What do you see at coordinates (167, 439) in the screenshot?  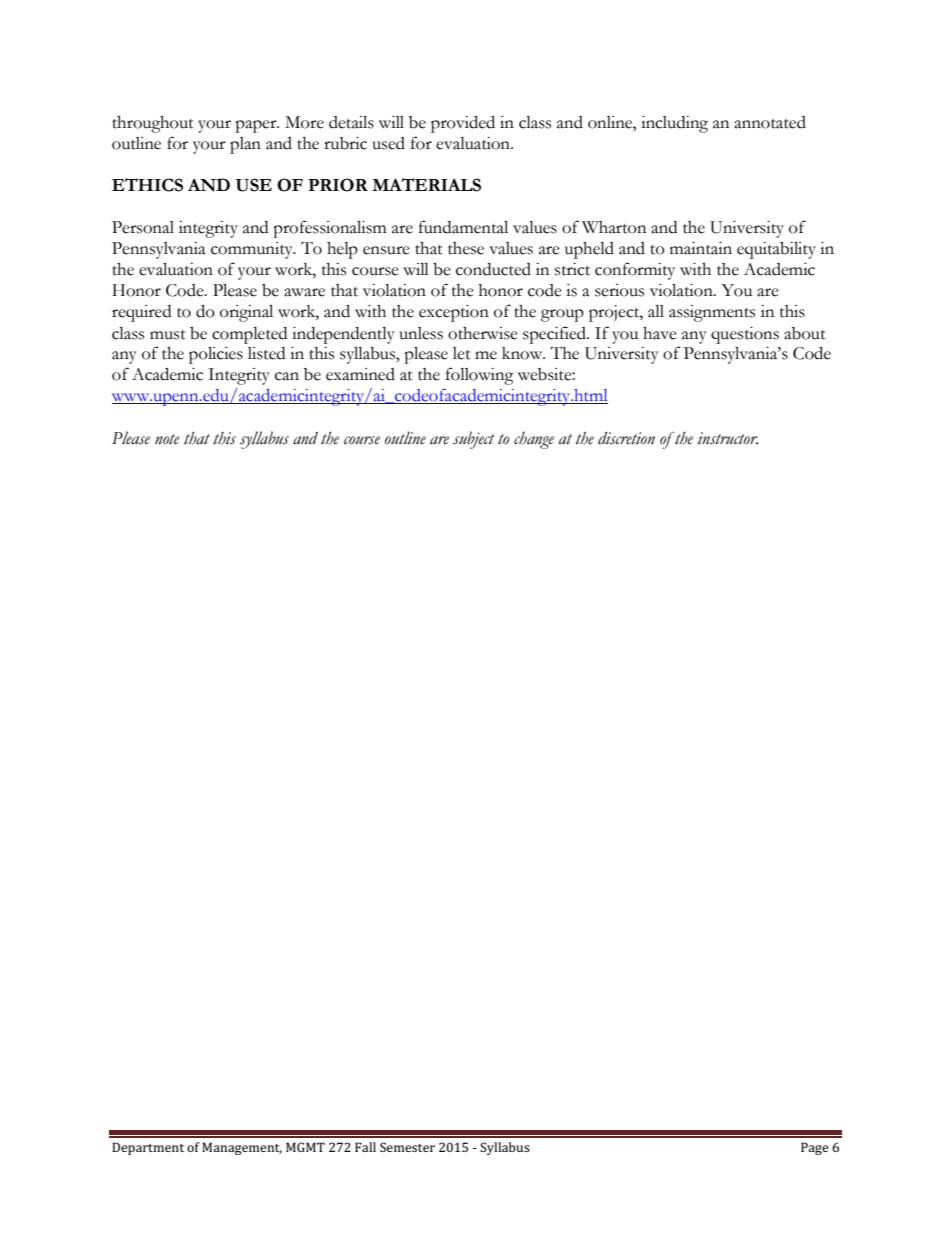 I see `note` at bounding box center [167, 439].
